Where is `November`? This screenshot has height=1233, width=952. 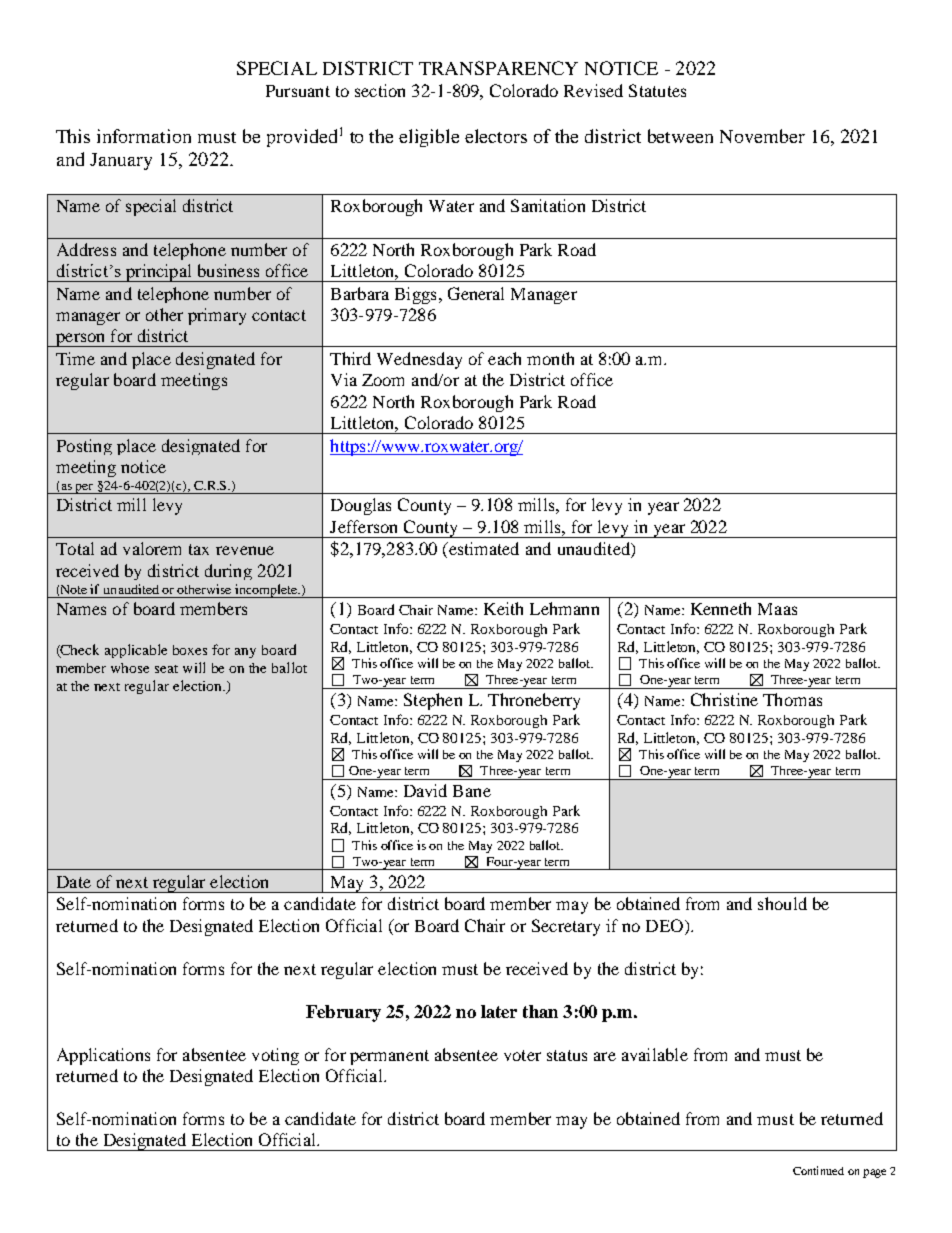
November is located at coordinates (762, 136).
